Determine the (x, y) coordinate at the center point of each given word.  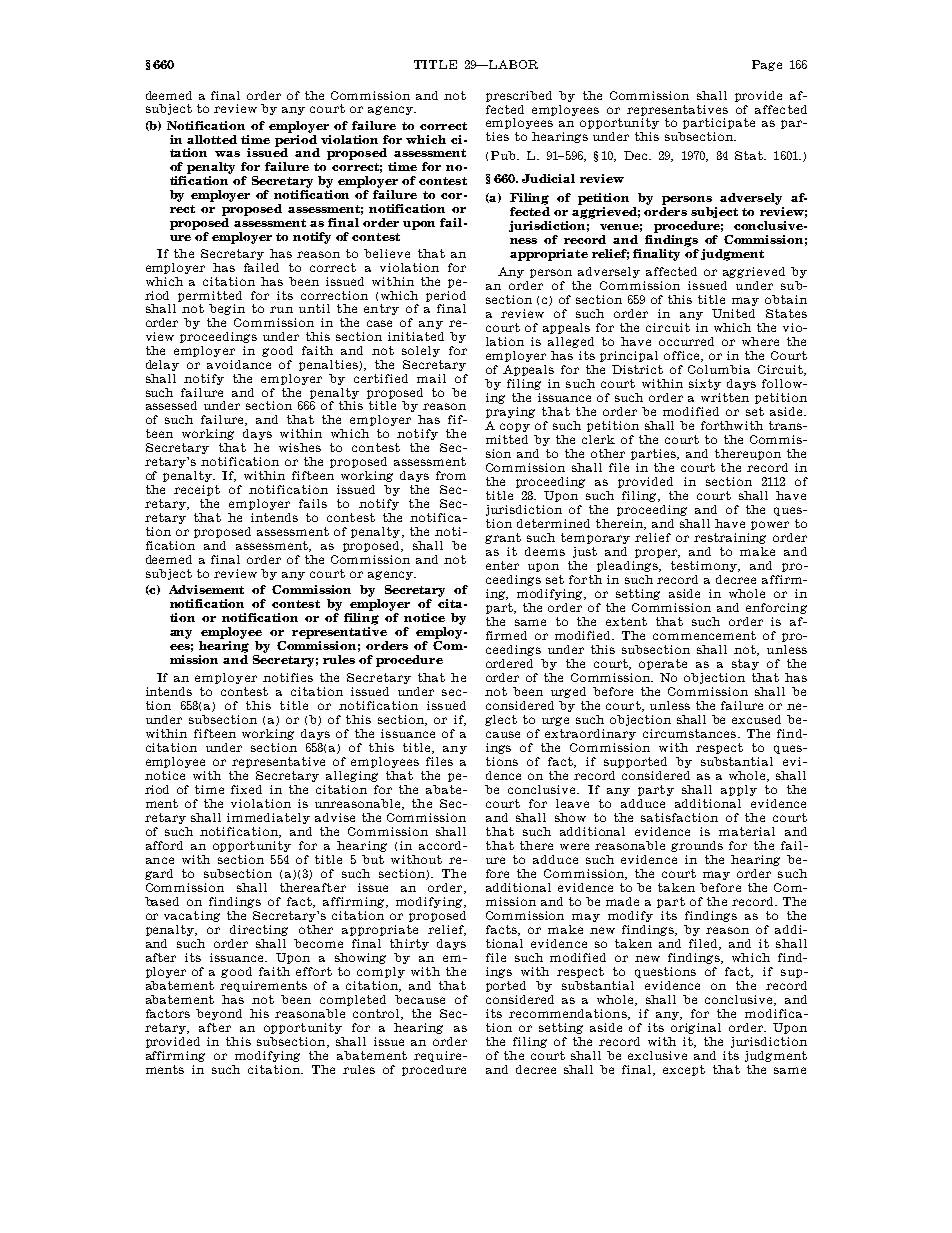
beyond (219, 1014)
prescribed (519, 96)
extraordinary (590, 734)
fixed (246, 789)
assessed (171, 405)
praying (510, 412)
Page (767, 65)
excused (756, 719)
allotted (212, 139)
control (377, 1014)
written (725, 397)
